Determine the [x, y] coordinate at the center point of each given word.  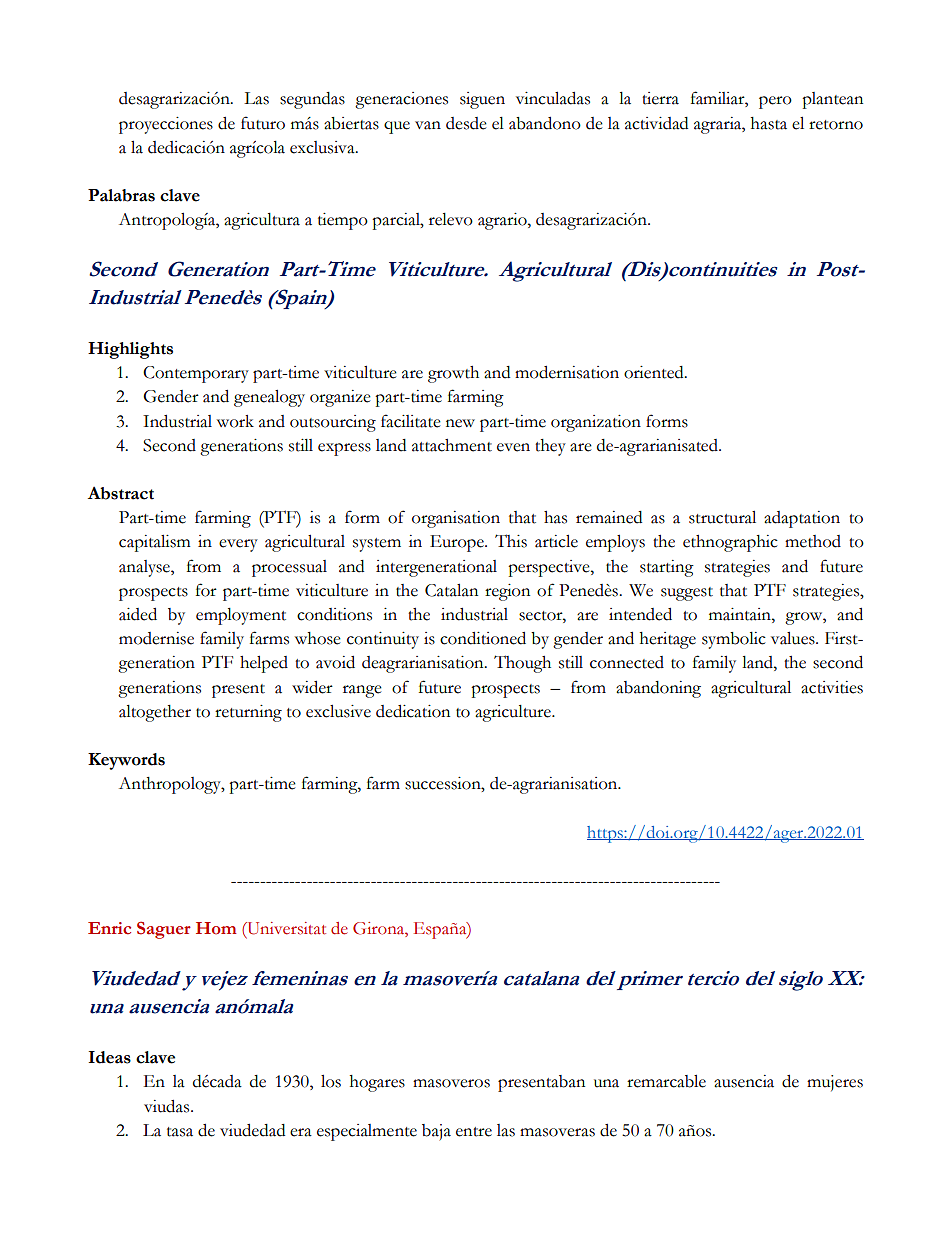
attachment [452, 445]
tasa [180, 1132]
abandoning [658, 689]
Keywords [126, 761]
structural [722, 517]
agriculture [514, 713]
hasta [769, 123]
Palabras [121, 195]
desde [466, 123]
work [235, 421]
